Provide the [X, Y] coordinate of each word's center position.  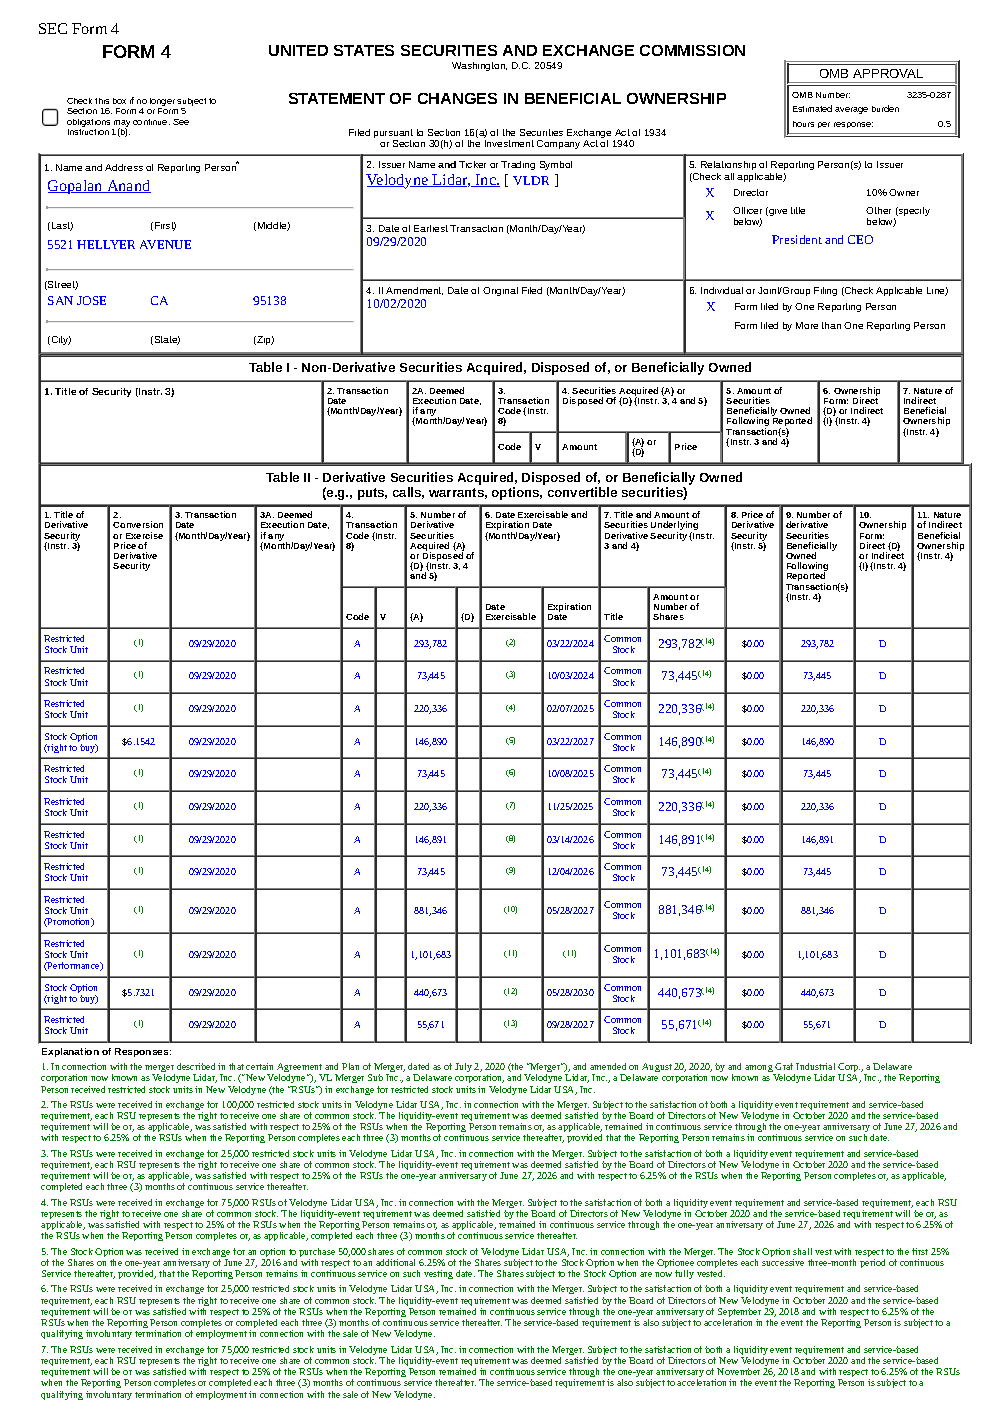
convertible [582, 492]
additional [395, 1262]
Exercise [144, 535]
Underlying [674, 527]
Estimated [812, 108]
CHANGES [457, 98]
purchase [317, 1254]
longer [162, 103]
